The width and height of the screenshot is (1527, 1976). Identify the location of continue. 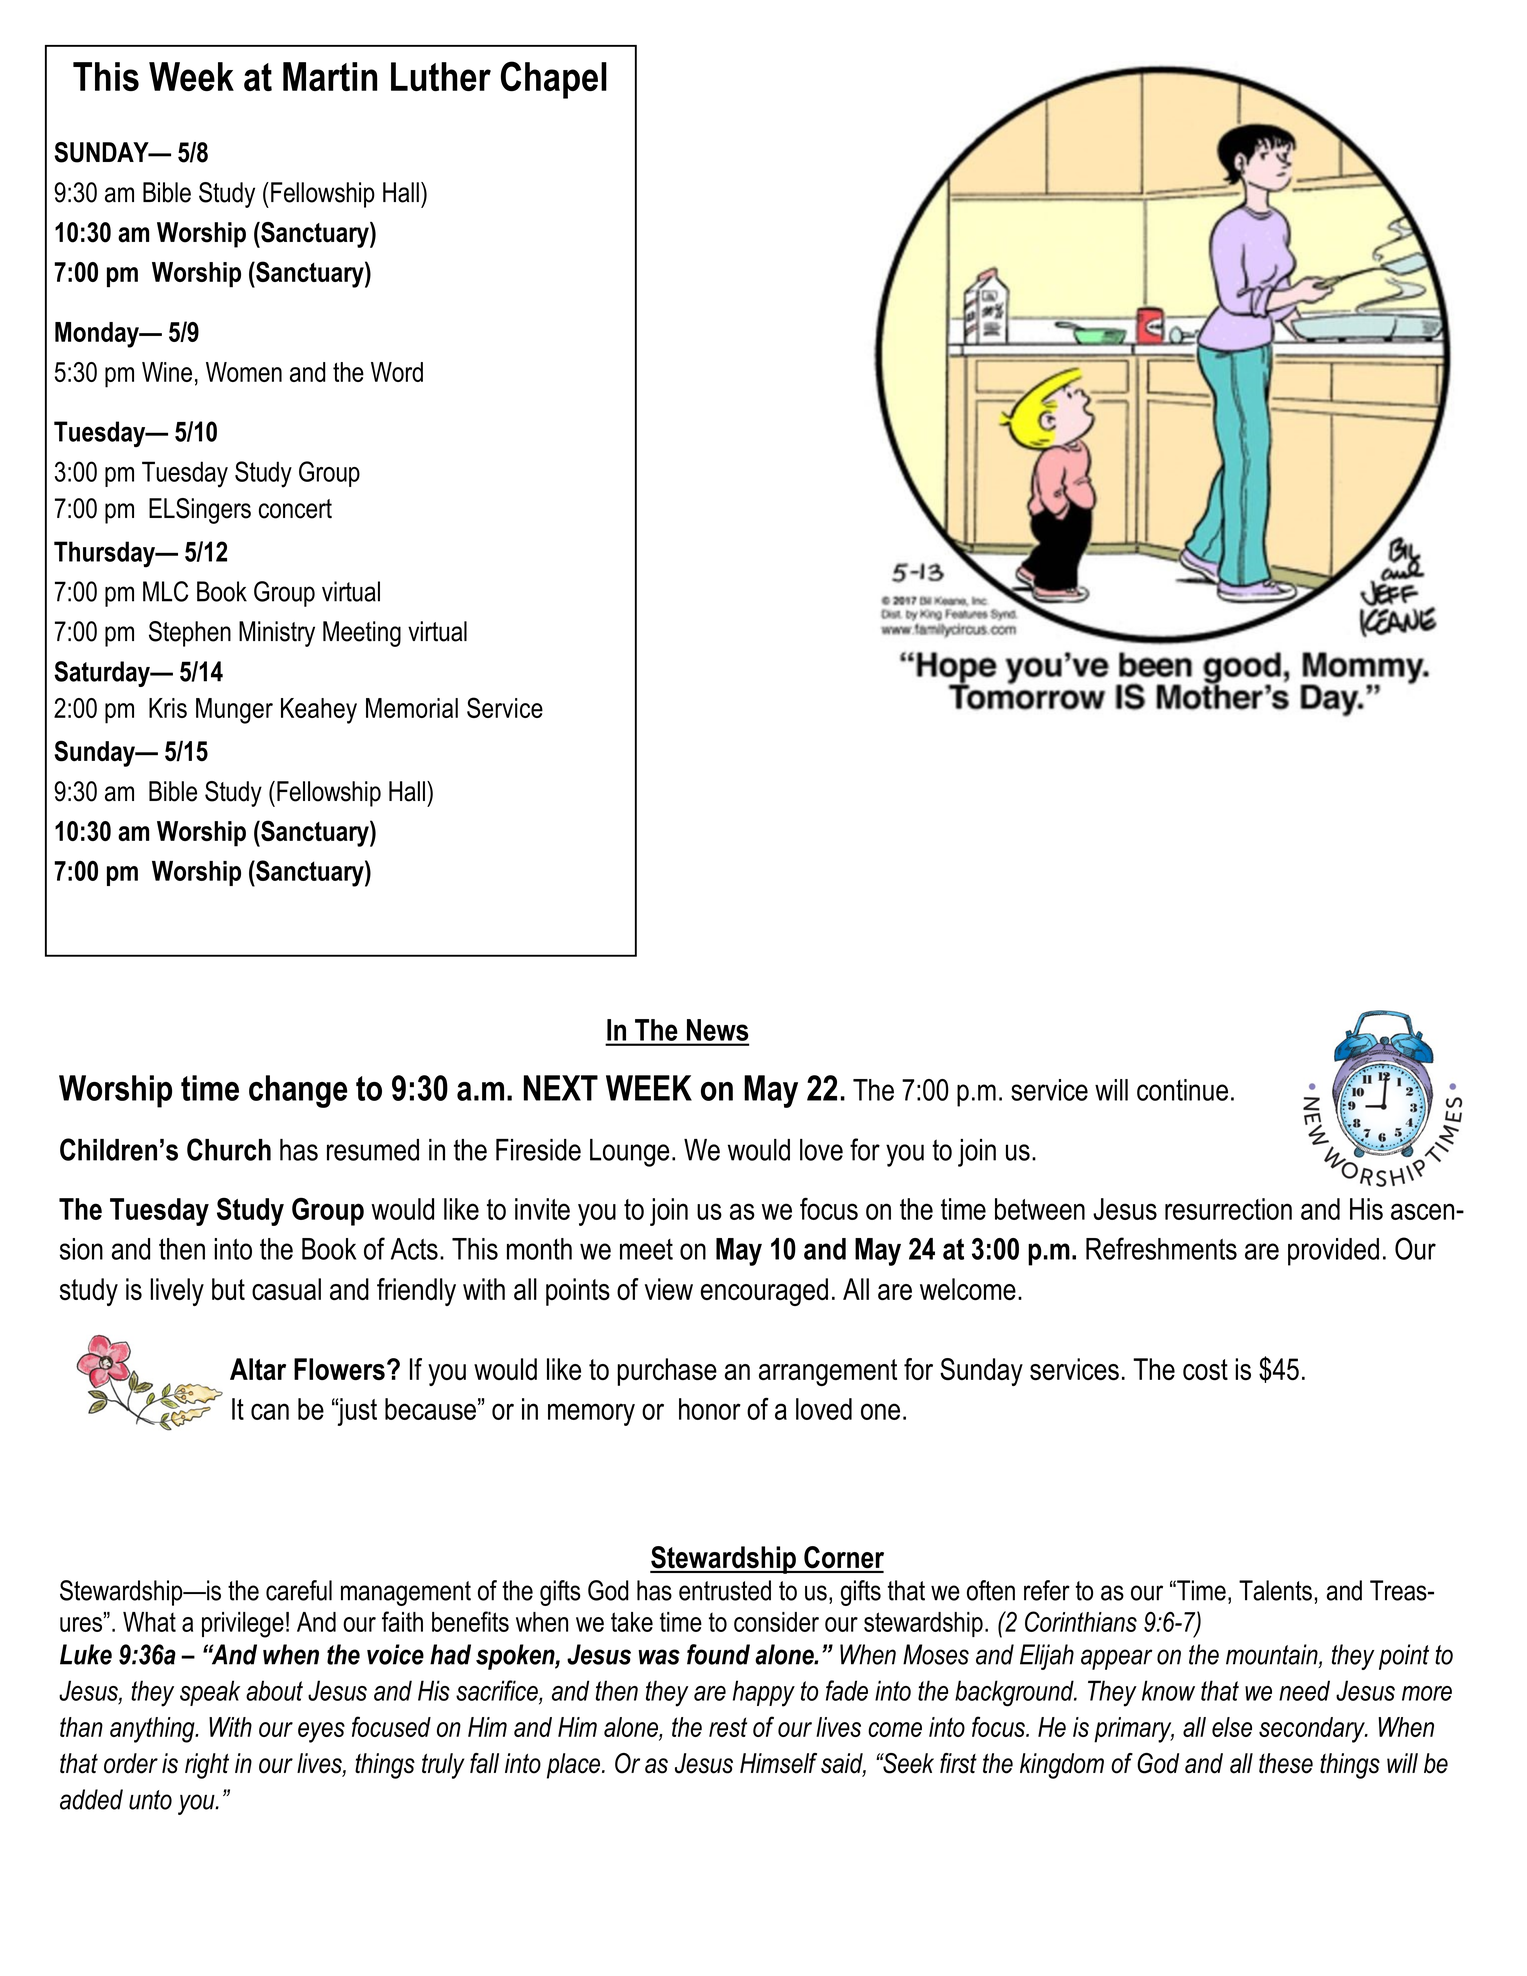
(1182, 1090).
